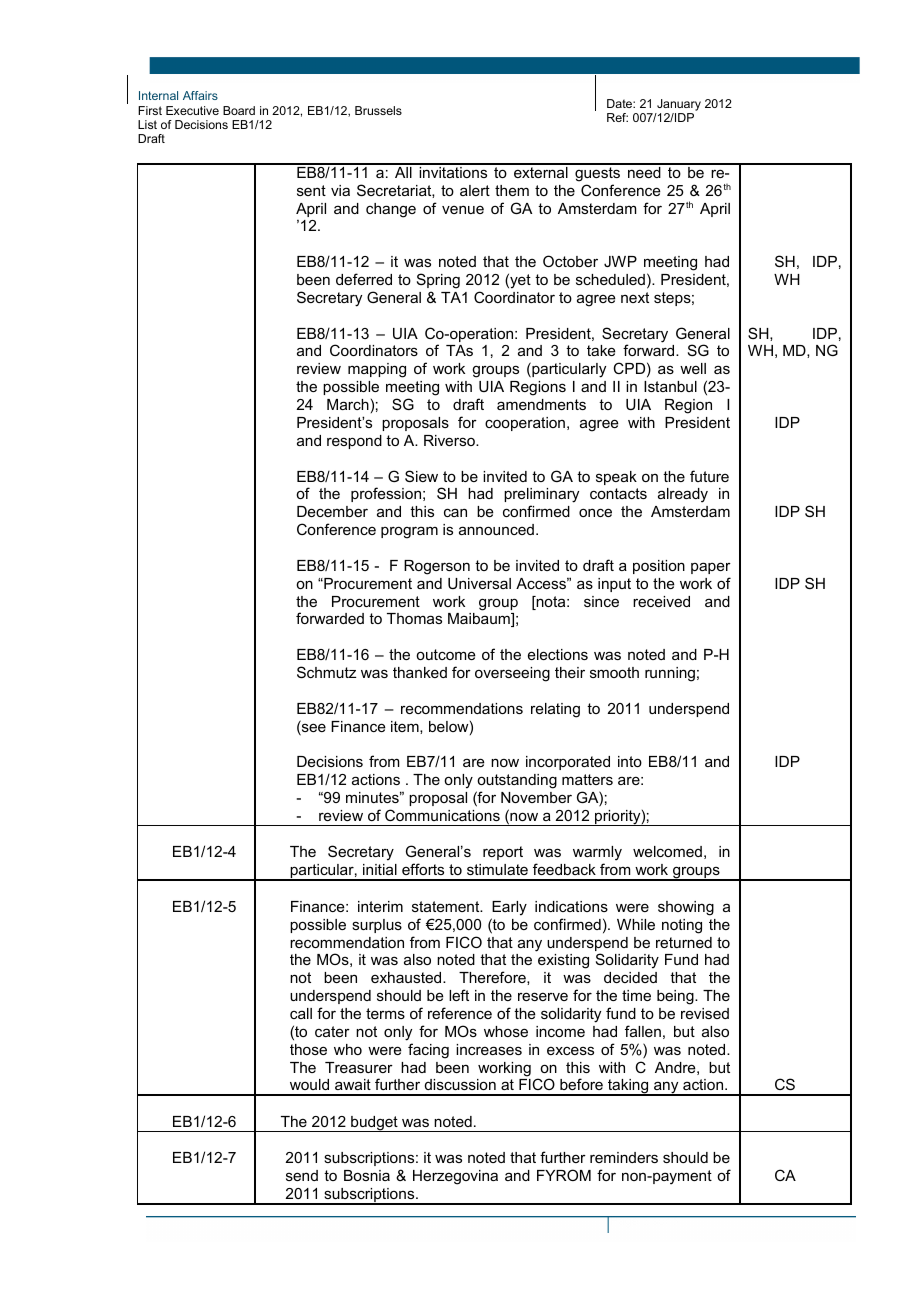 This page has height=1308, width=924. What do you see at coordinates (455, 1177) in the page?
I see `Herzegovina` at bounding box center [455, 1177].
